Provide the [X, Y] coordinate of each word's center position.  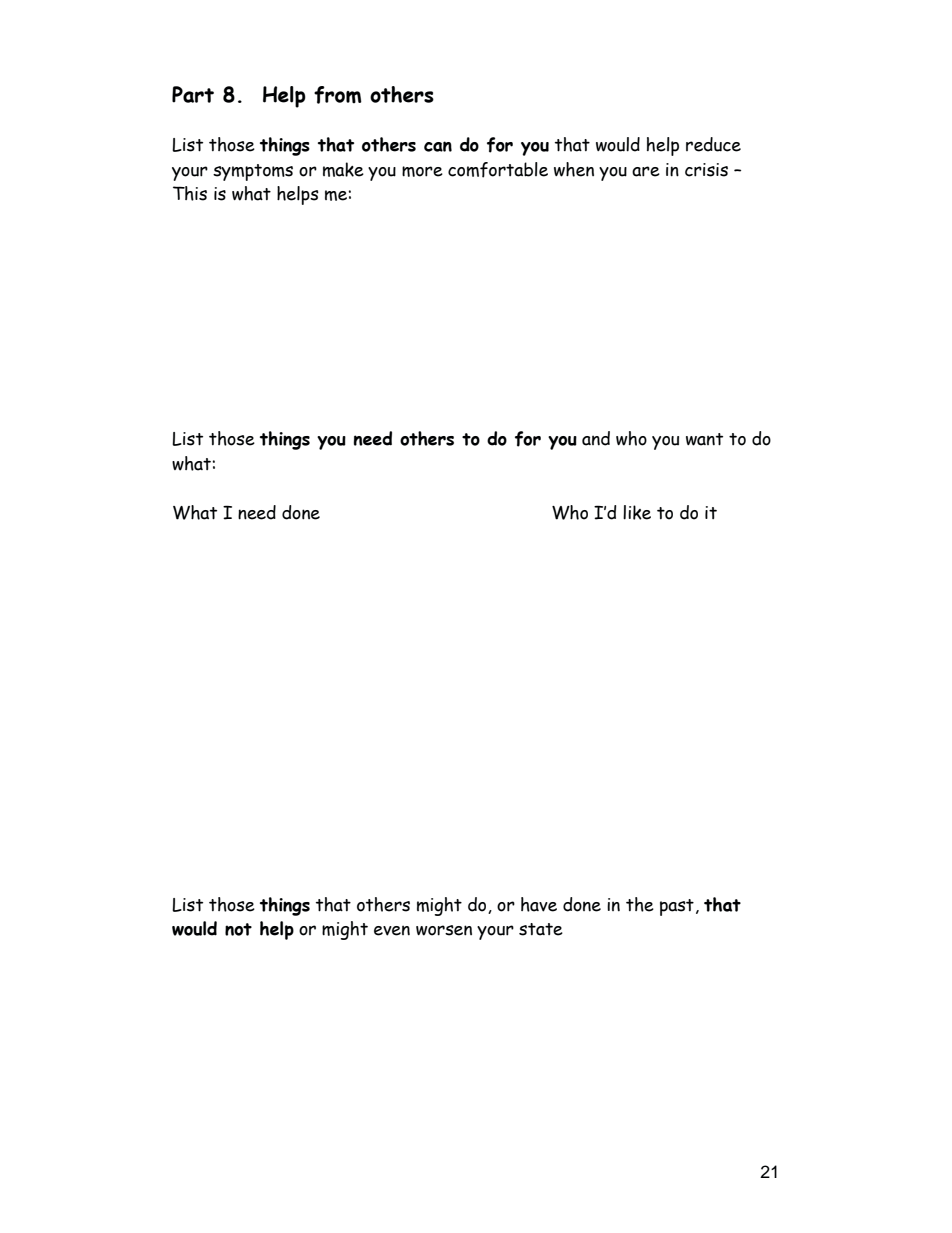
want [704, 439]
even [392, 930]
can [438, 146]
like [637, 512]
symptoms [253, 172]
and [596, 438]
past [677, 907]
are [646, 171]
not [238, 929]
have [539, 904]
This [190, 193]
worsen [444, 930]
